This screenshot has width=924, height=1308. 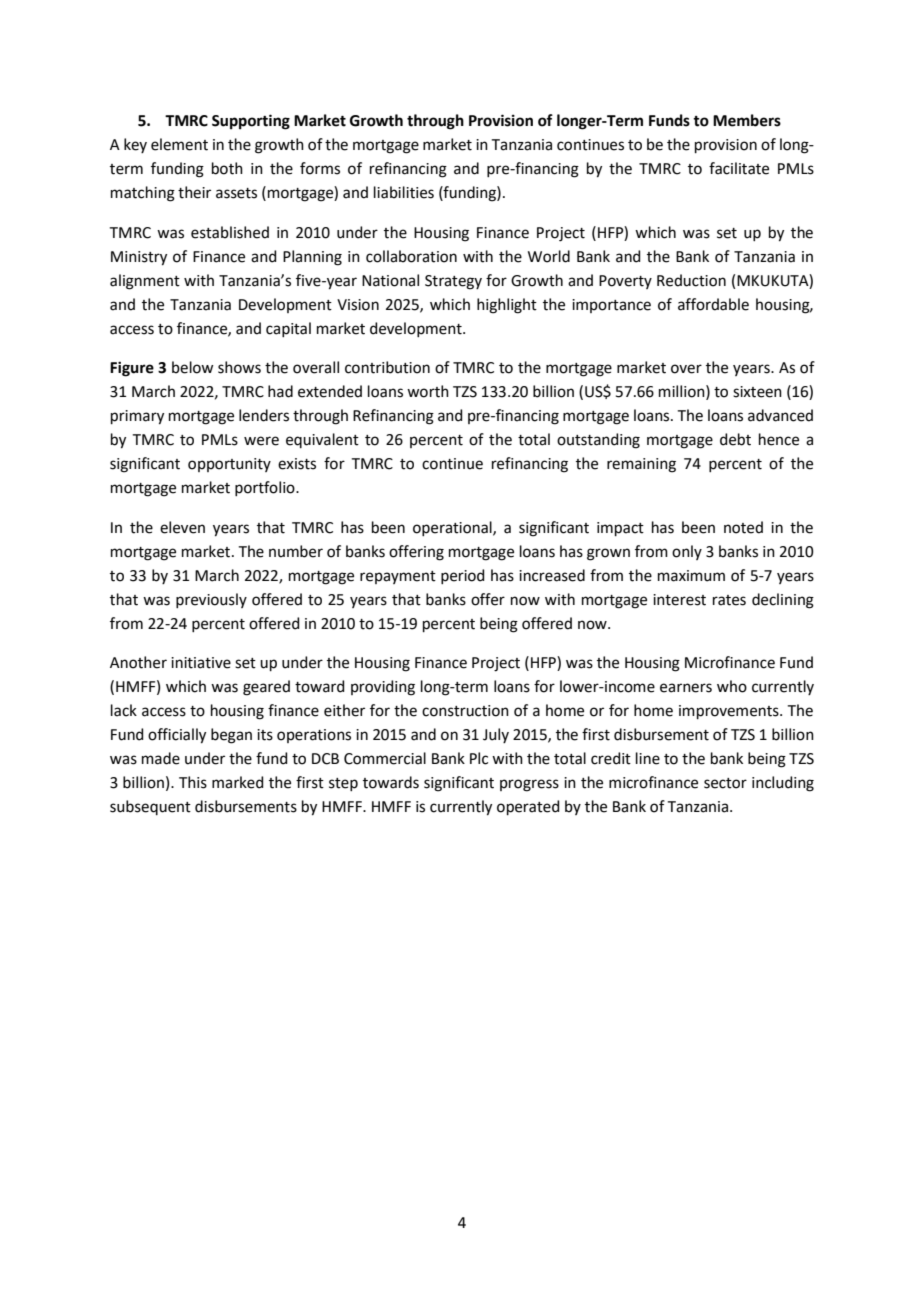 I want to click on This, so click(x=193, y=782).
